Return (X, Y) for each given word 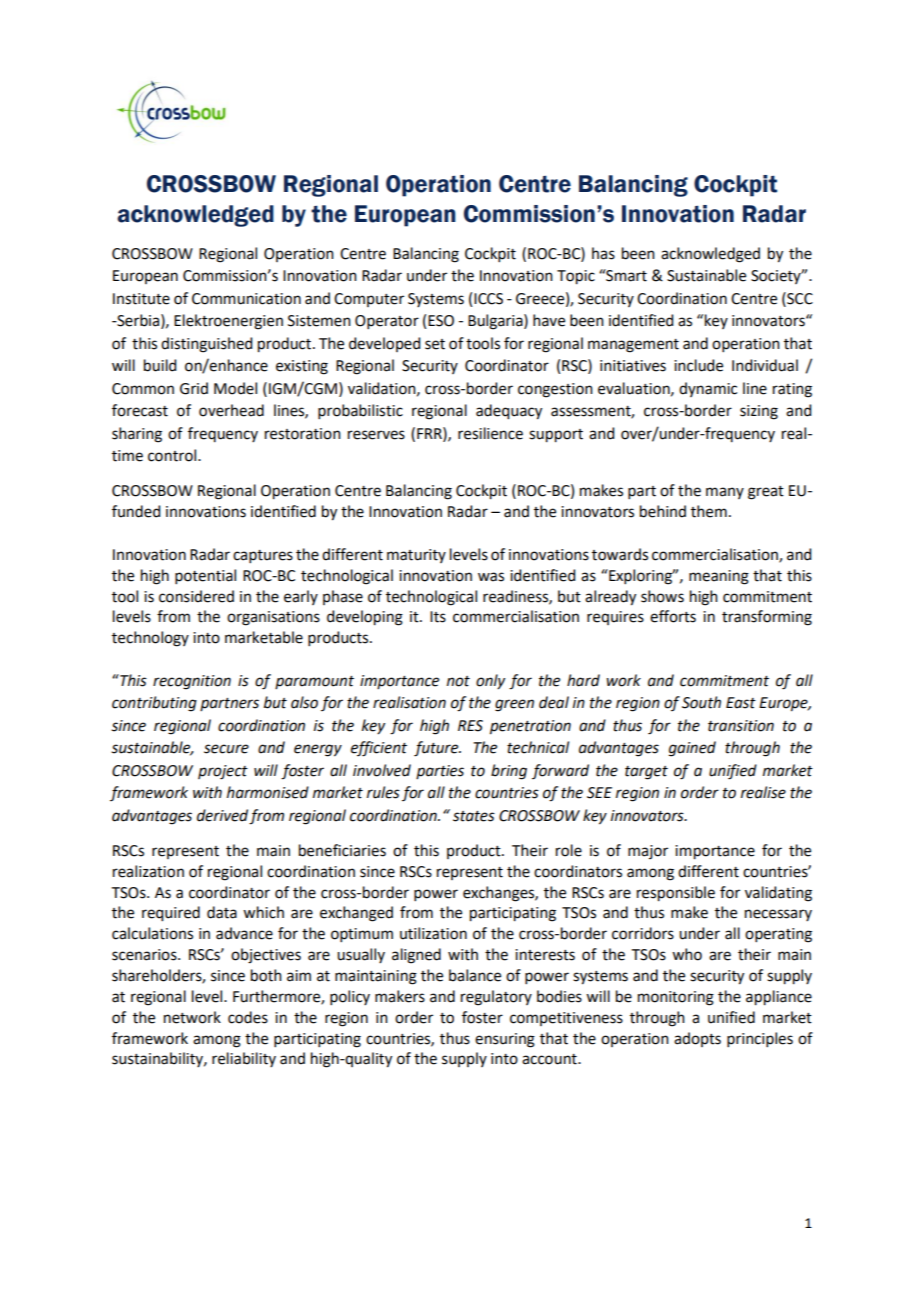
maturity (416, 556)
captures (263, 556)
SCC (799, 298)
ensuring (505, 1040)
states (474, 816)
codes (248, 1017)
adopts (697, 1039)
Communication (246, 299)
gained (692, 749)
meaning (719, 577)
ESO (441, 321)
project (223, 772)
